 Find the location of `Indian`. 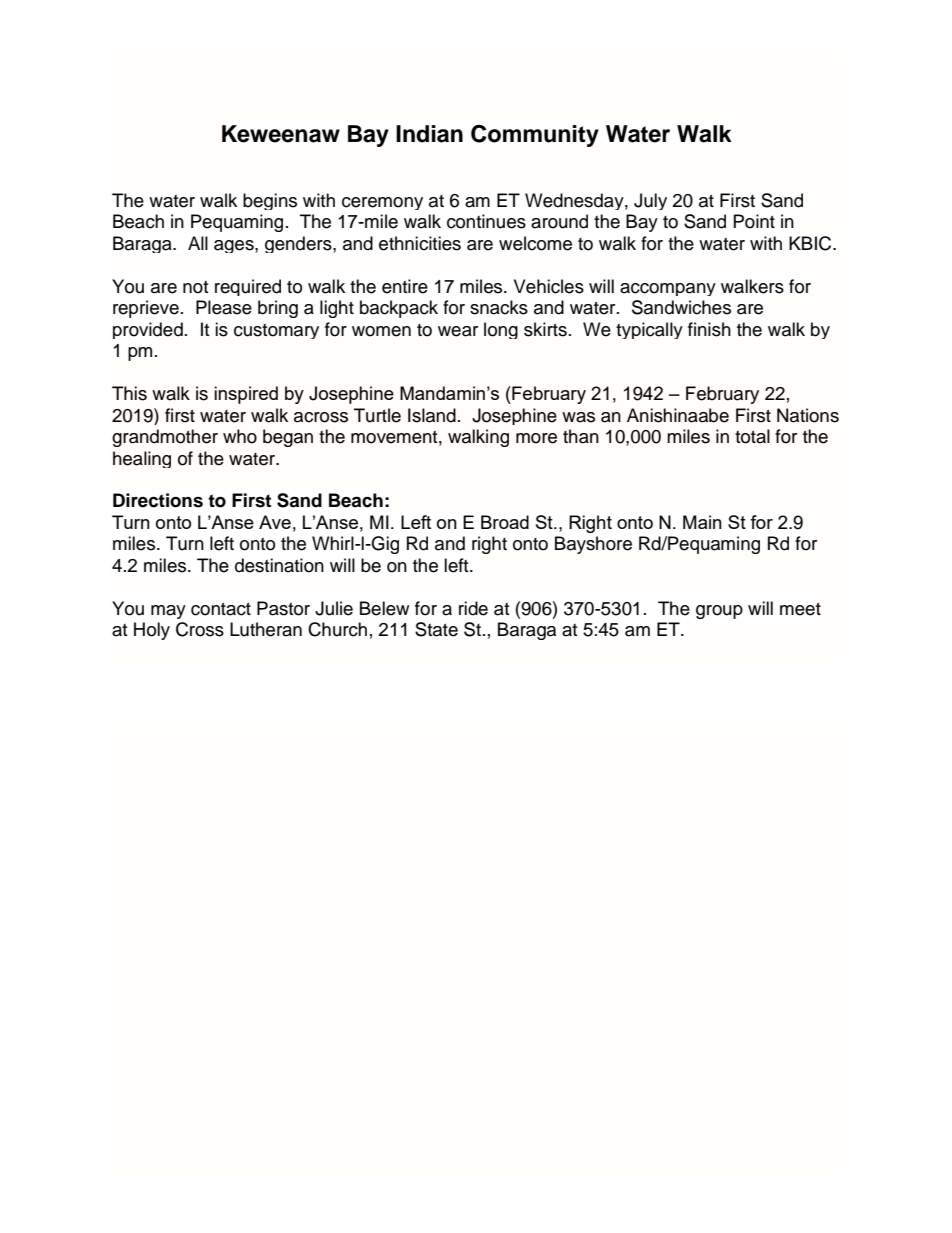

Indian is located at coordinates (429, 134).
